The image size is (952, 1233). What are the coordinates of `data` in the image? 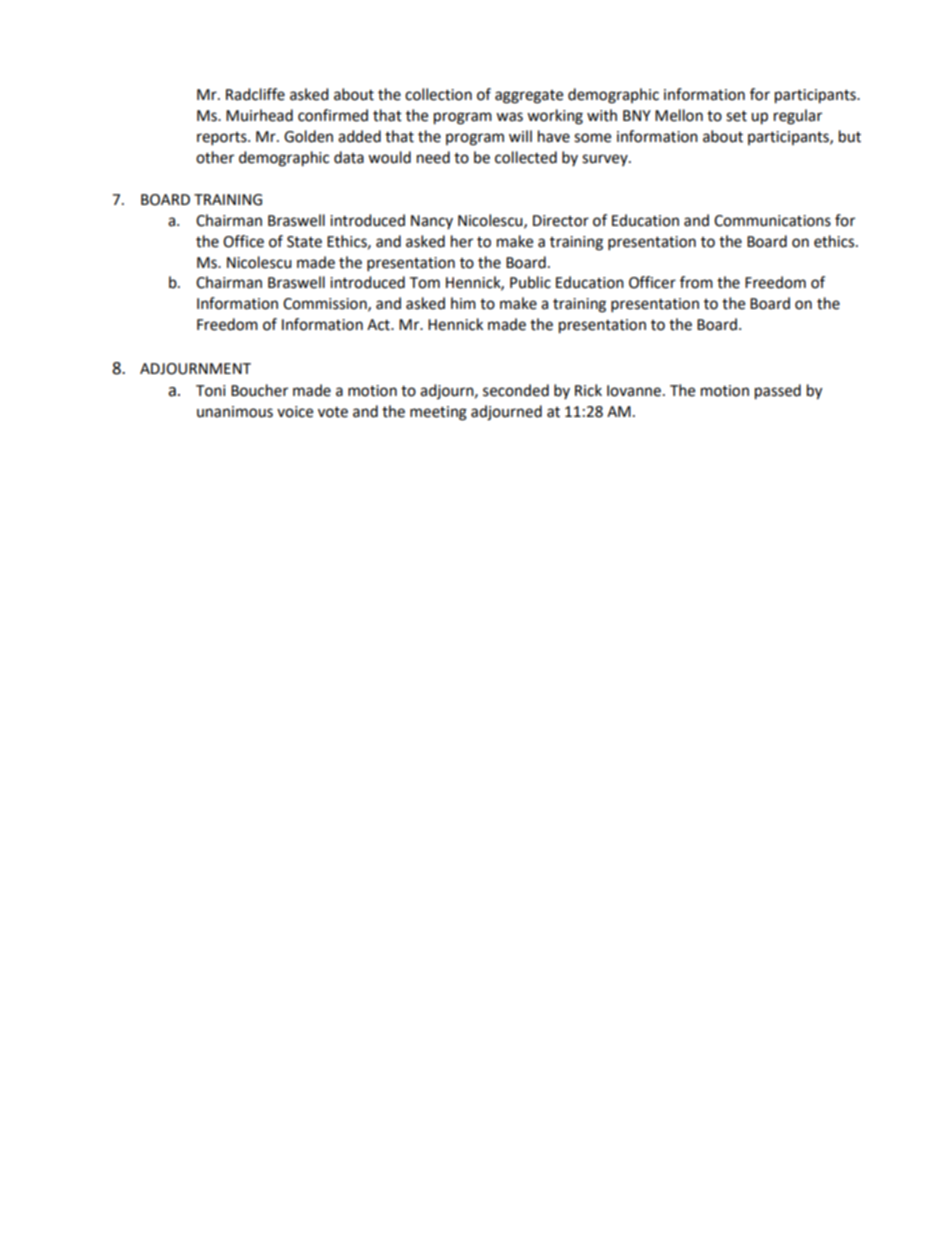 It's located at (349, 157).
